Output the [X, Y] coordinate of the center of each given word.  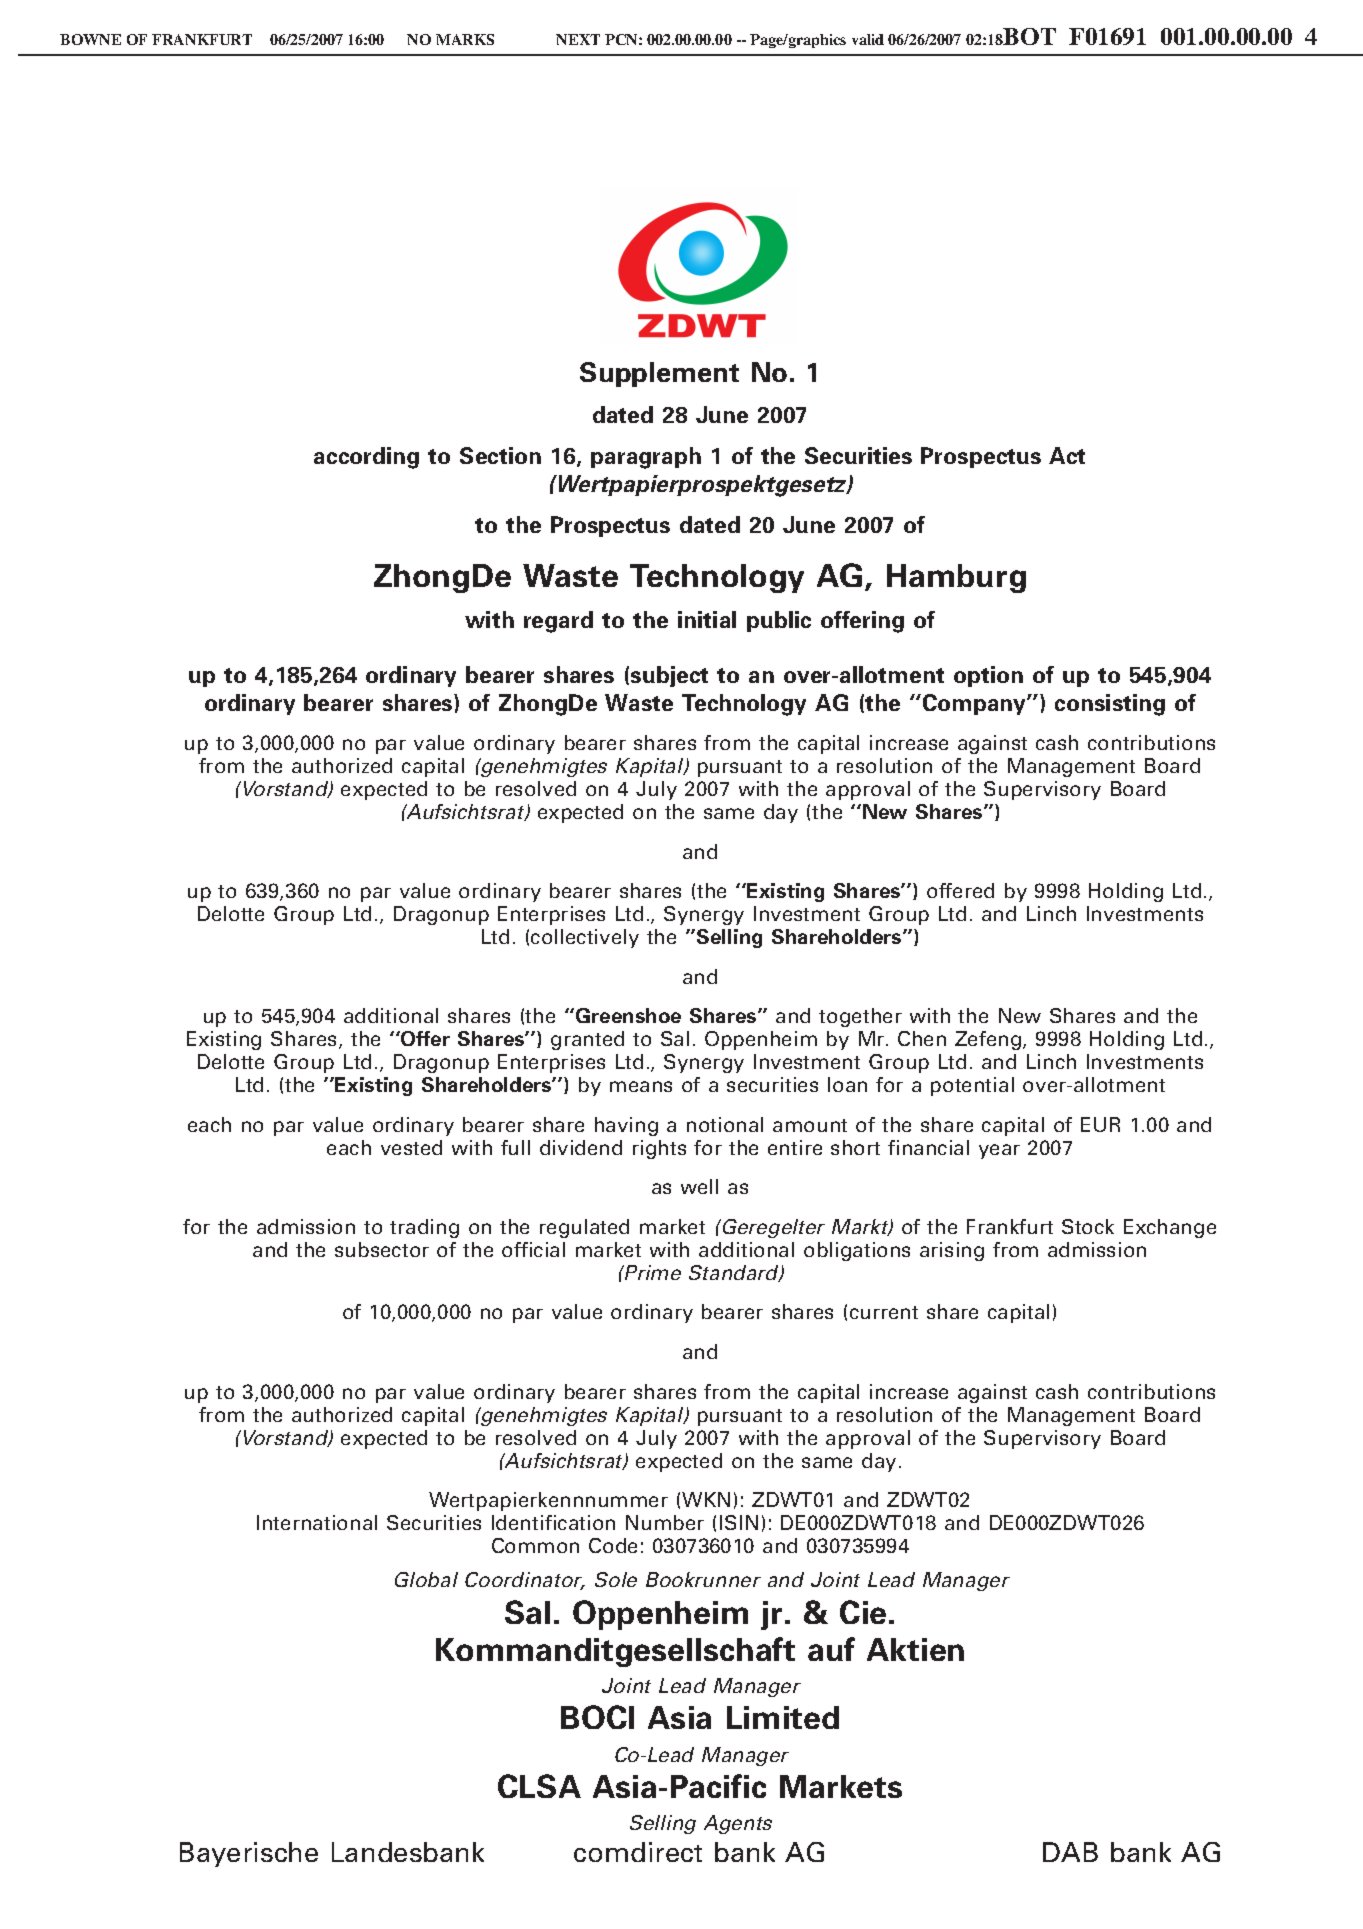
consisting [1110, 705]
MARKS [465, 39]
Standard [735, 1273]
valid [868, 39]
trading [424, 1228]
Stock [1088, 1226]
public [779, 621]
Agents [738, 1824]
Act [1067, 455]
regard [558, 622]
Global [426, 1579]
